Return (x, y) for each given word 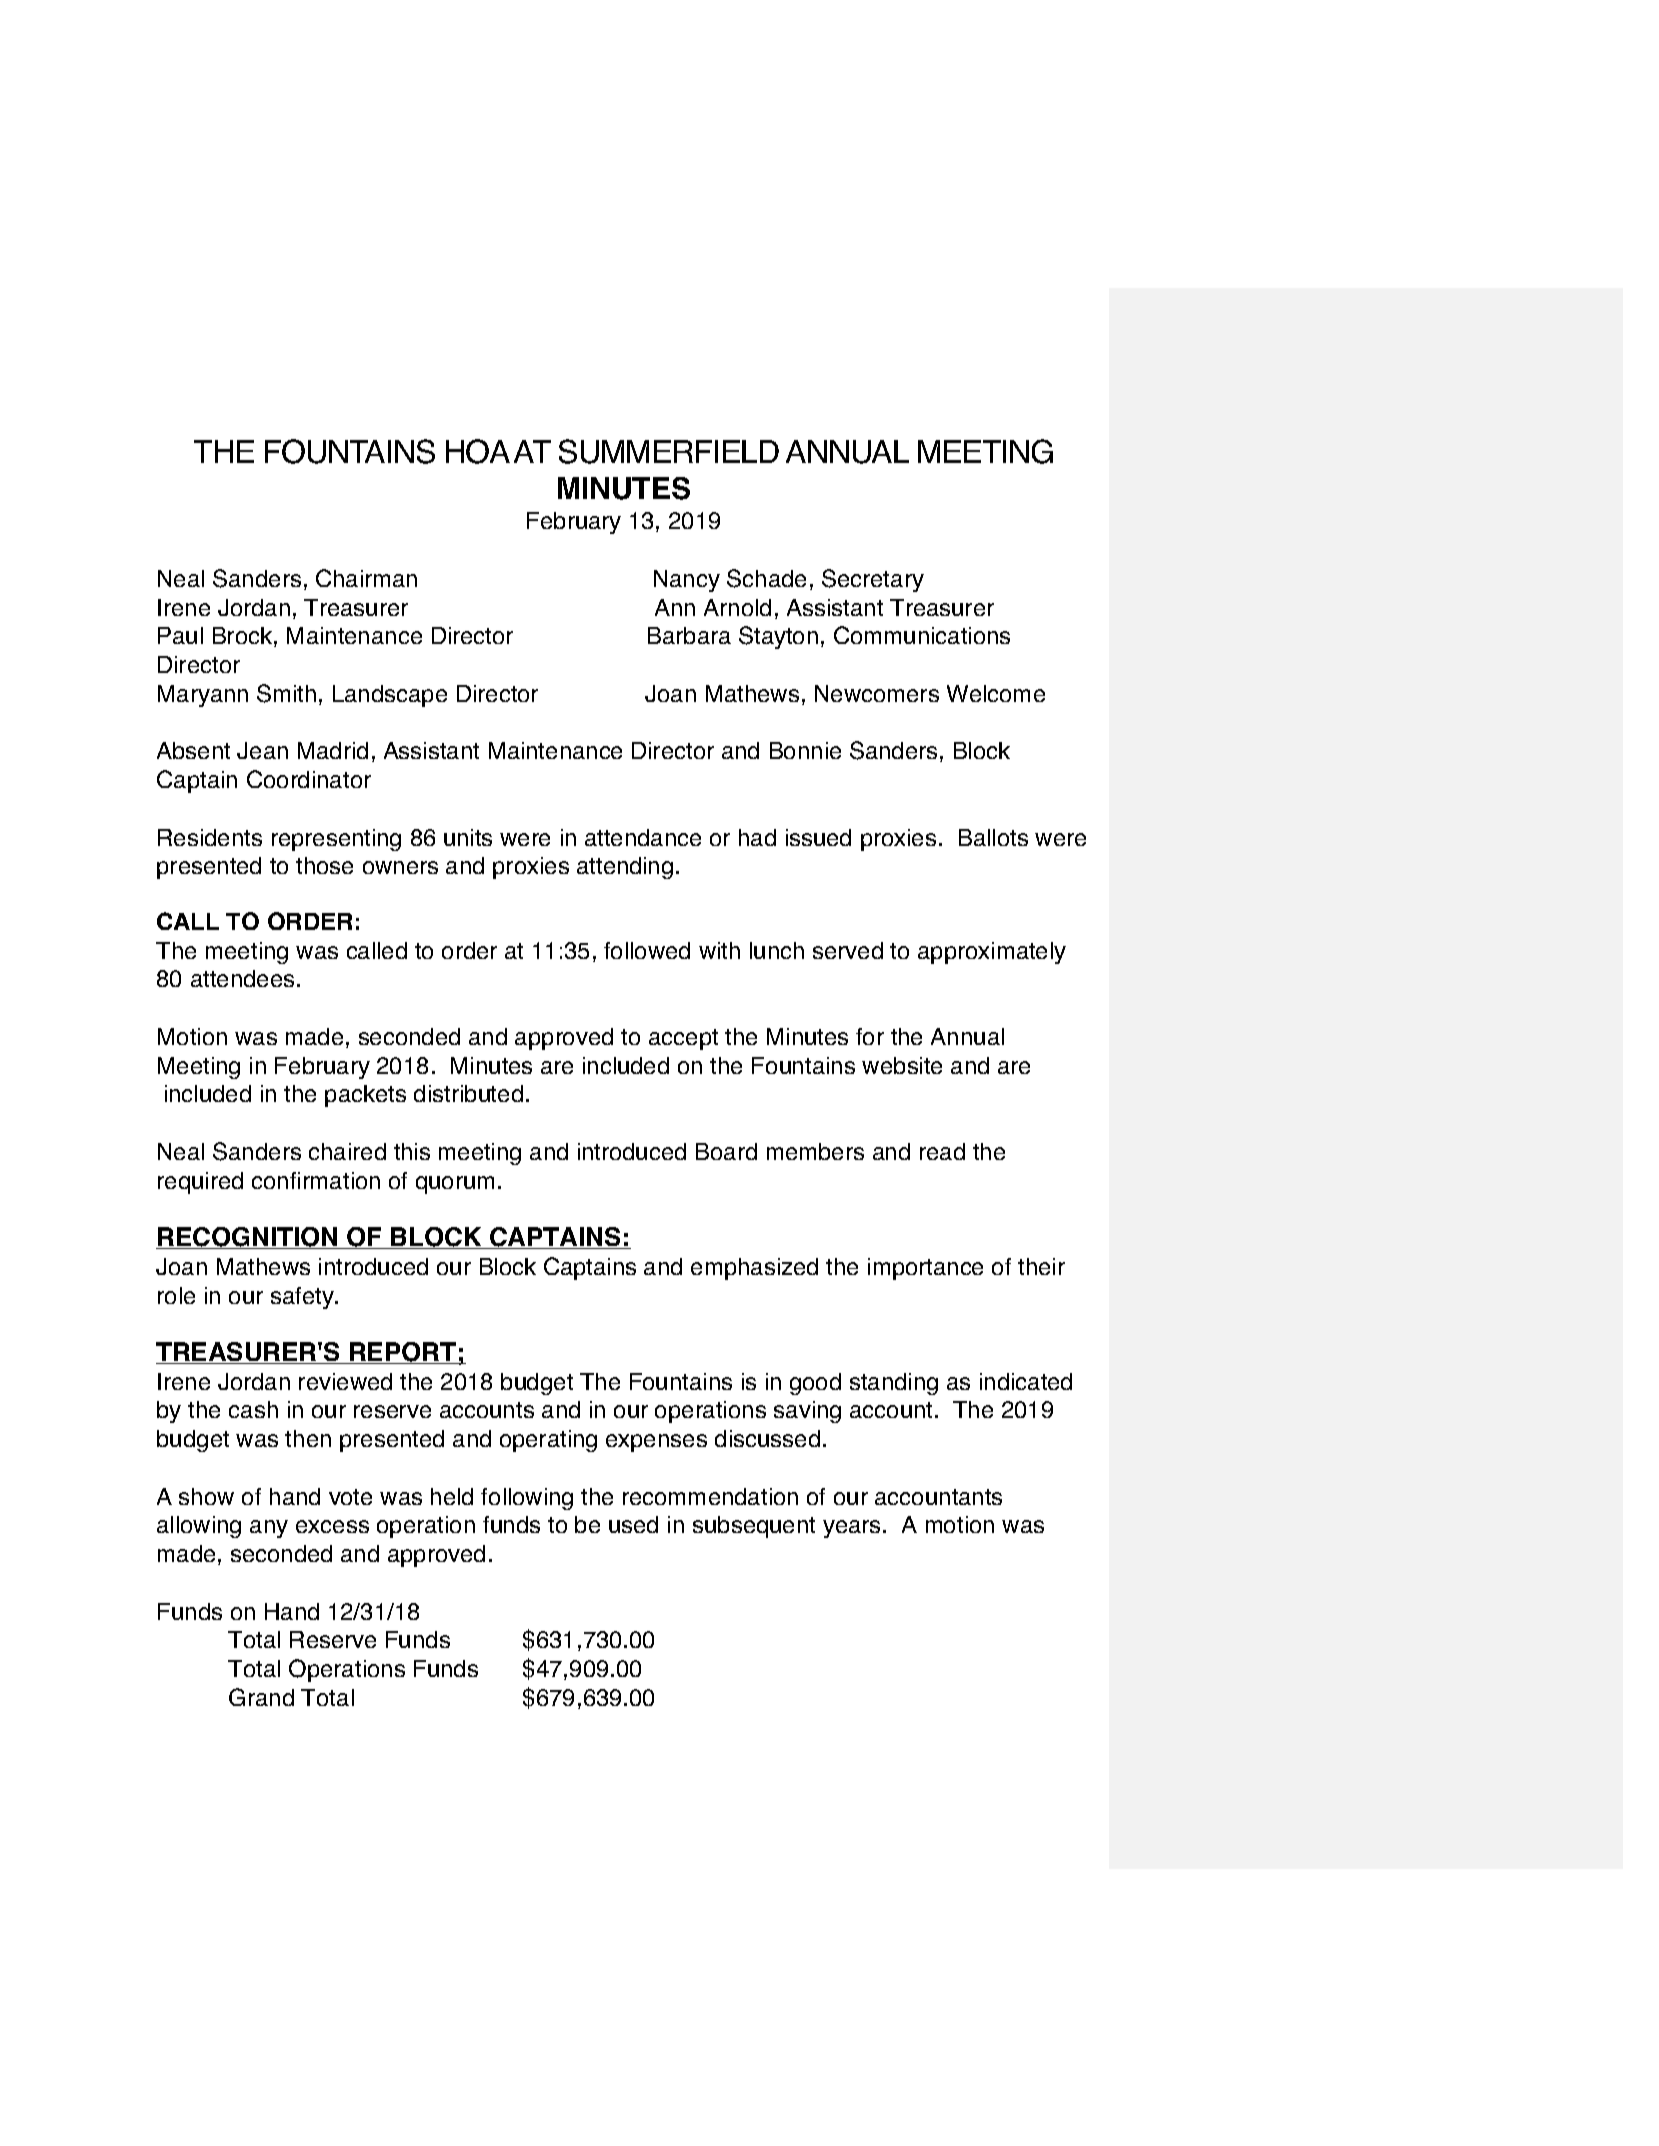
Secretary (873, 580)
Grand (261, 1697)
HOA (478, 451)
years (851, 1529)
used (633, 1524)
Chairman (366, 578)
